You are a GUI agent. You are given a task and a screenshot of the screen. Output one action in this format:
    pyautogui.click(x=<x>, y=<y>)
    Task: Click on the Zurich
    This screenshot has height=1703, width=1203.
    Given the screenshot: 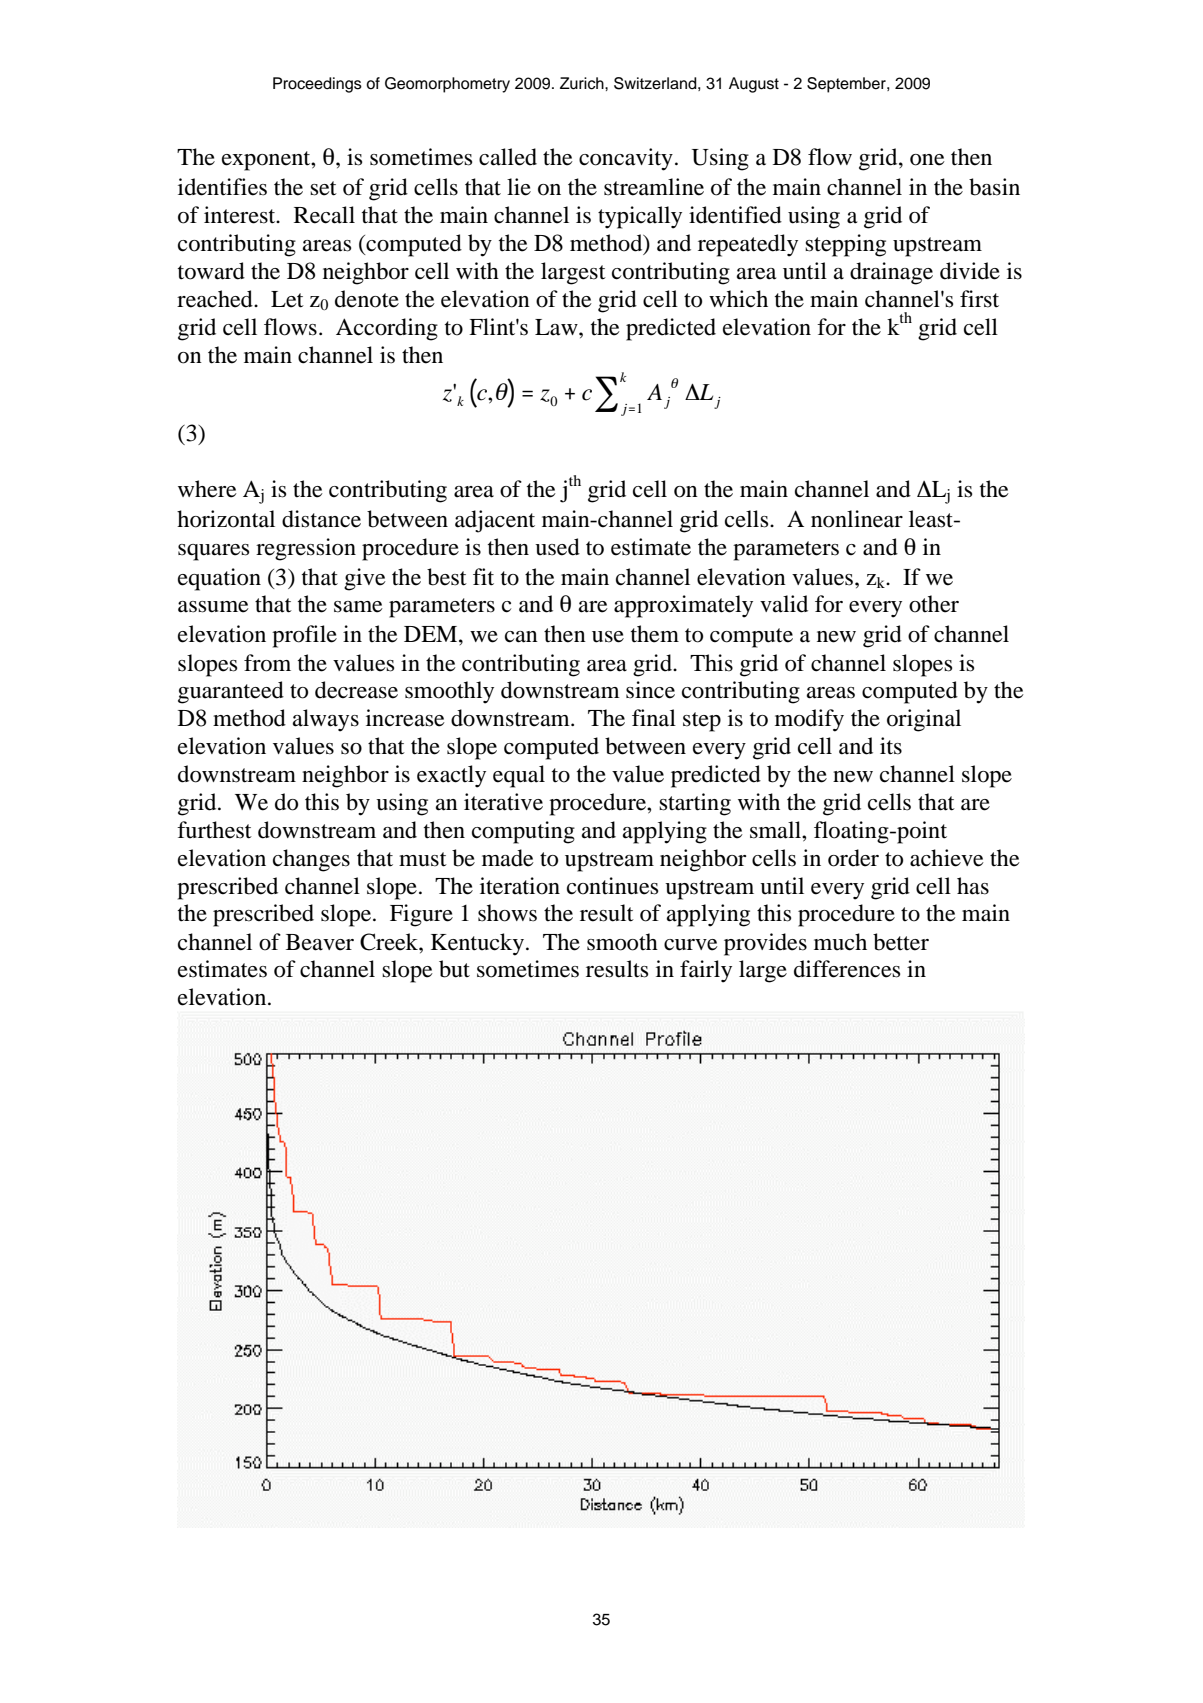 What is the action you would take?
    pyautogui.click(x=583, y=83)
